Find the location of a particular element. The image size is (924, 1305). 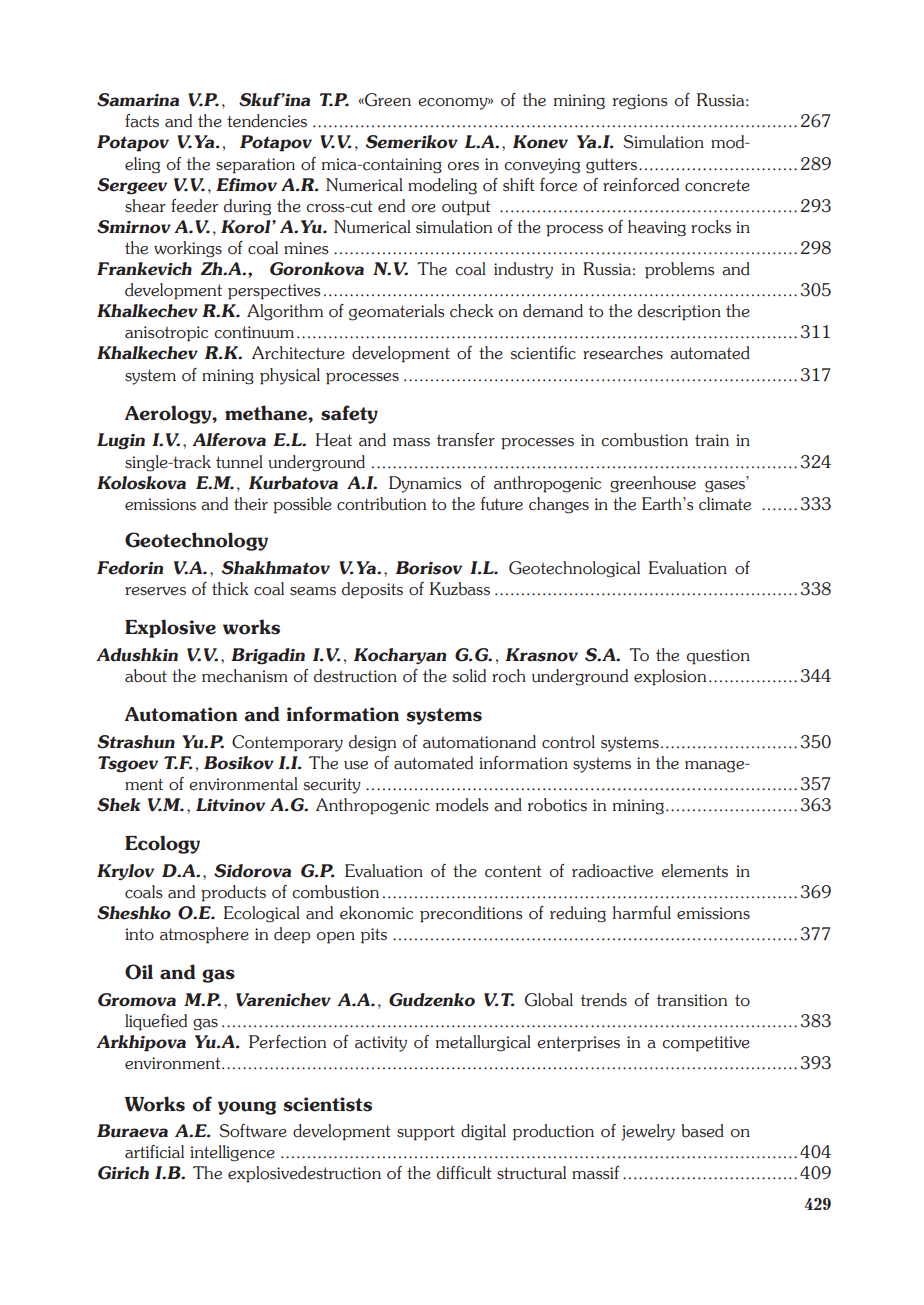

regions is located at coordinates (640, 102).
